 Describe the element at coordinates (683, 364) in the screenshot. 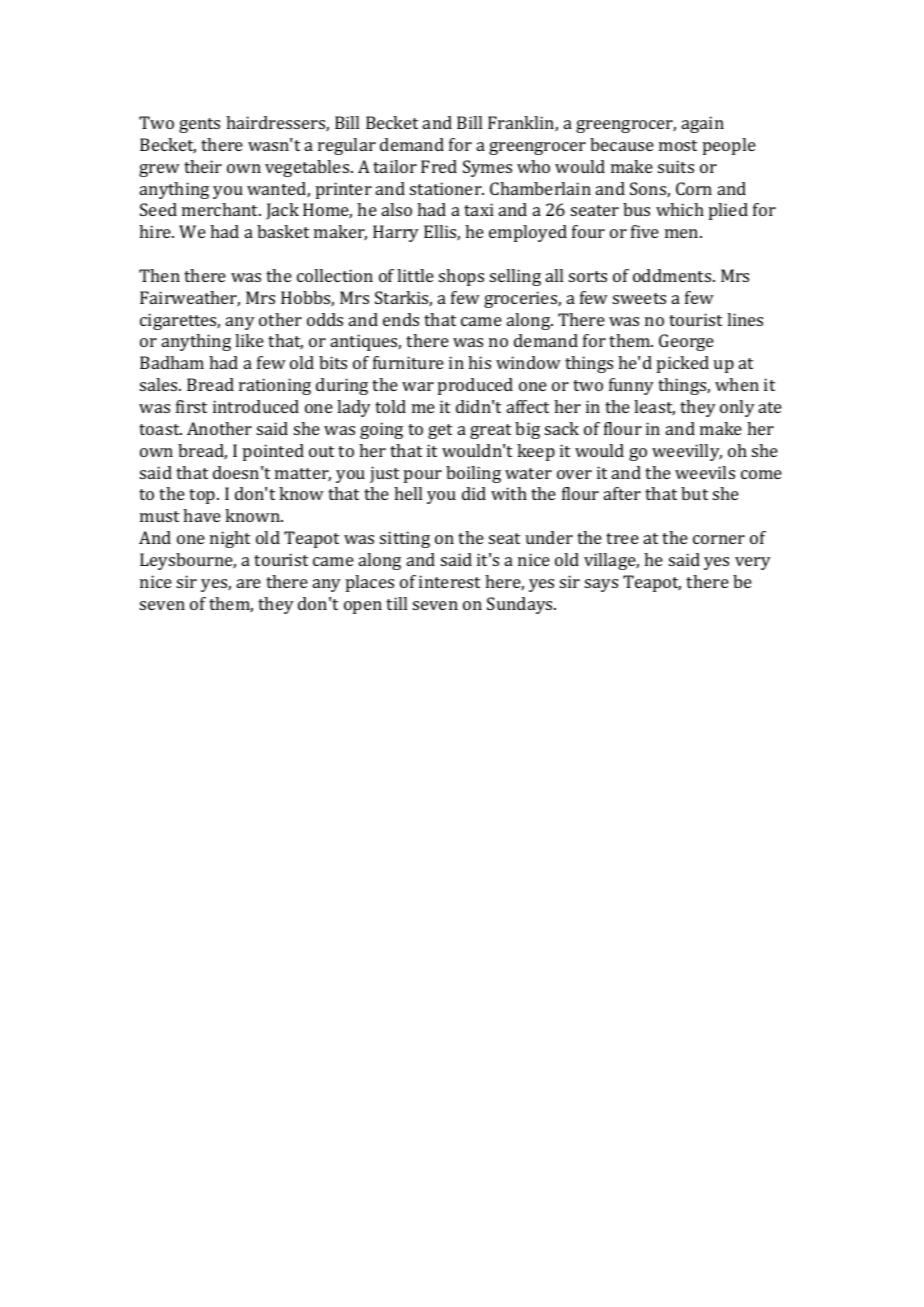

I see `picked` at that location.
